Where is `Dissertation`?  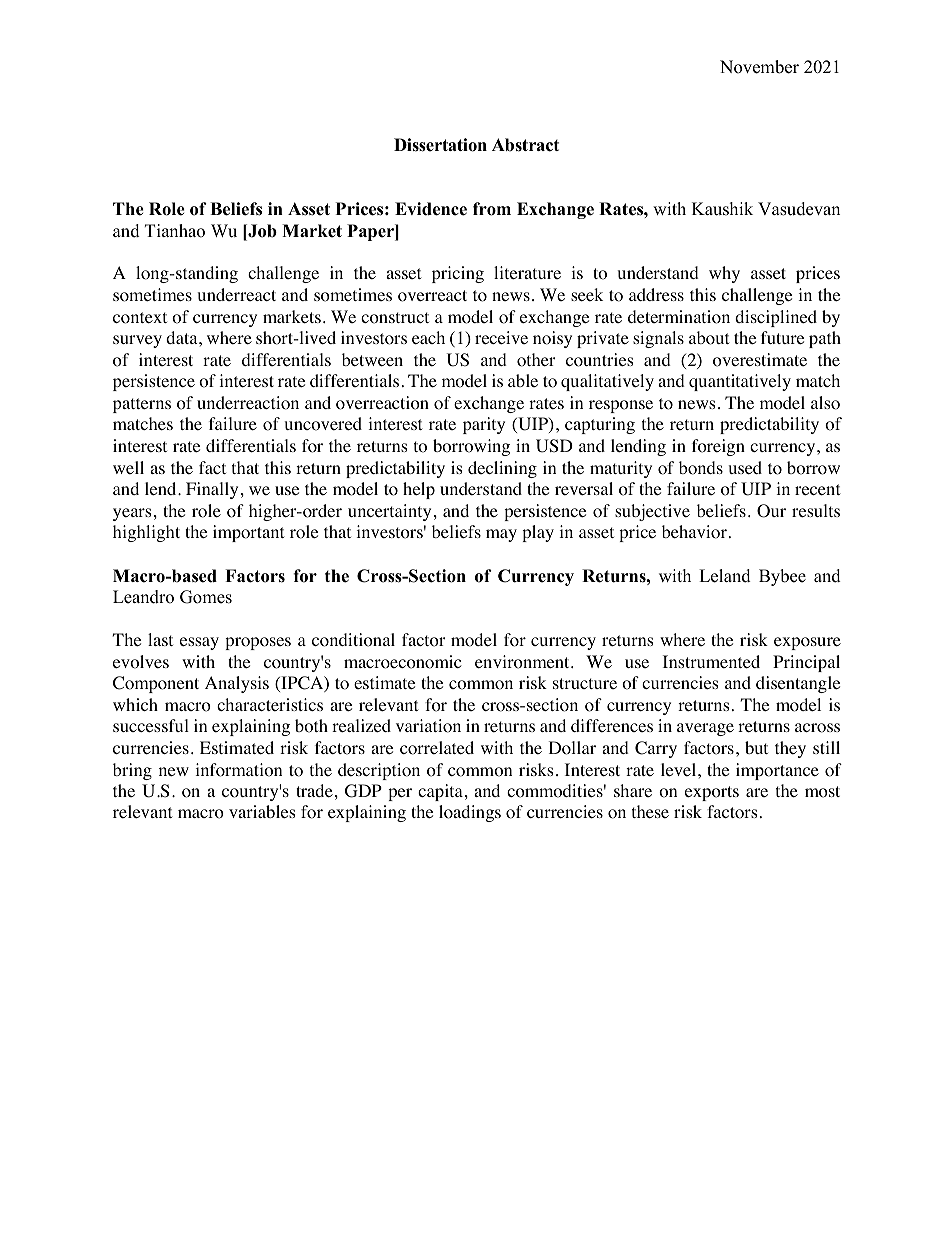
Dissertation is located at coordinates (440, 145).
